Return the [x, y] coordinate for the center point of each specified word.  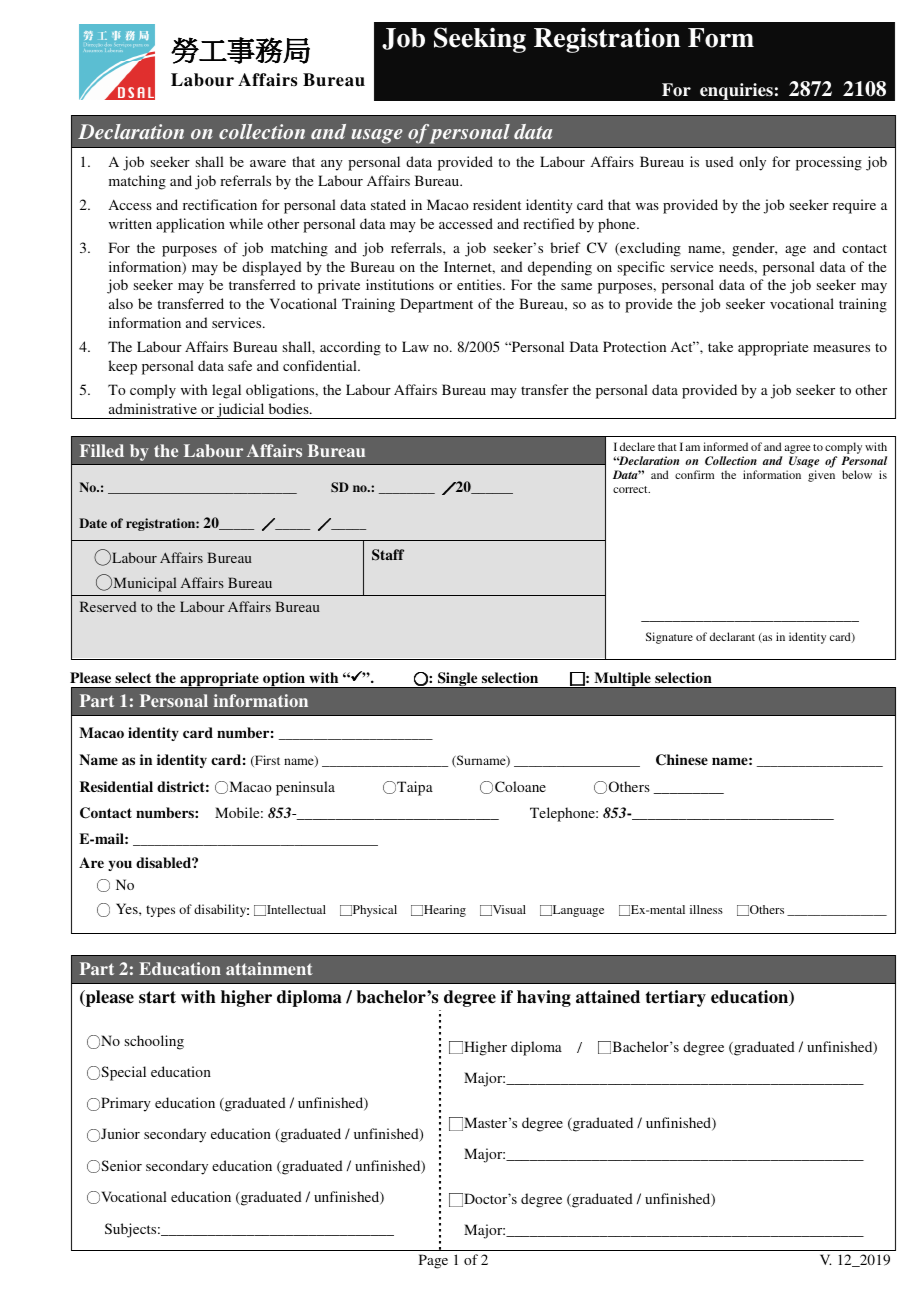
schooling [154, 1042]
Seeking [480, 40]
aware [268, 163]
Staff [388, 555]
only [752, 163]
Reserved [108, 606]
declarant [732, 636]
